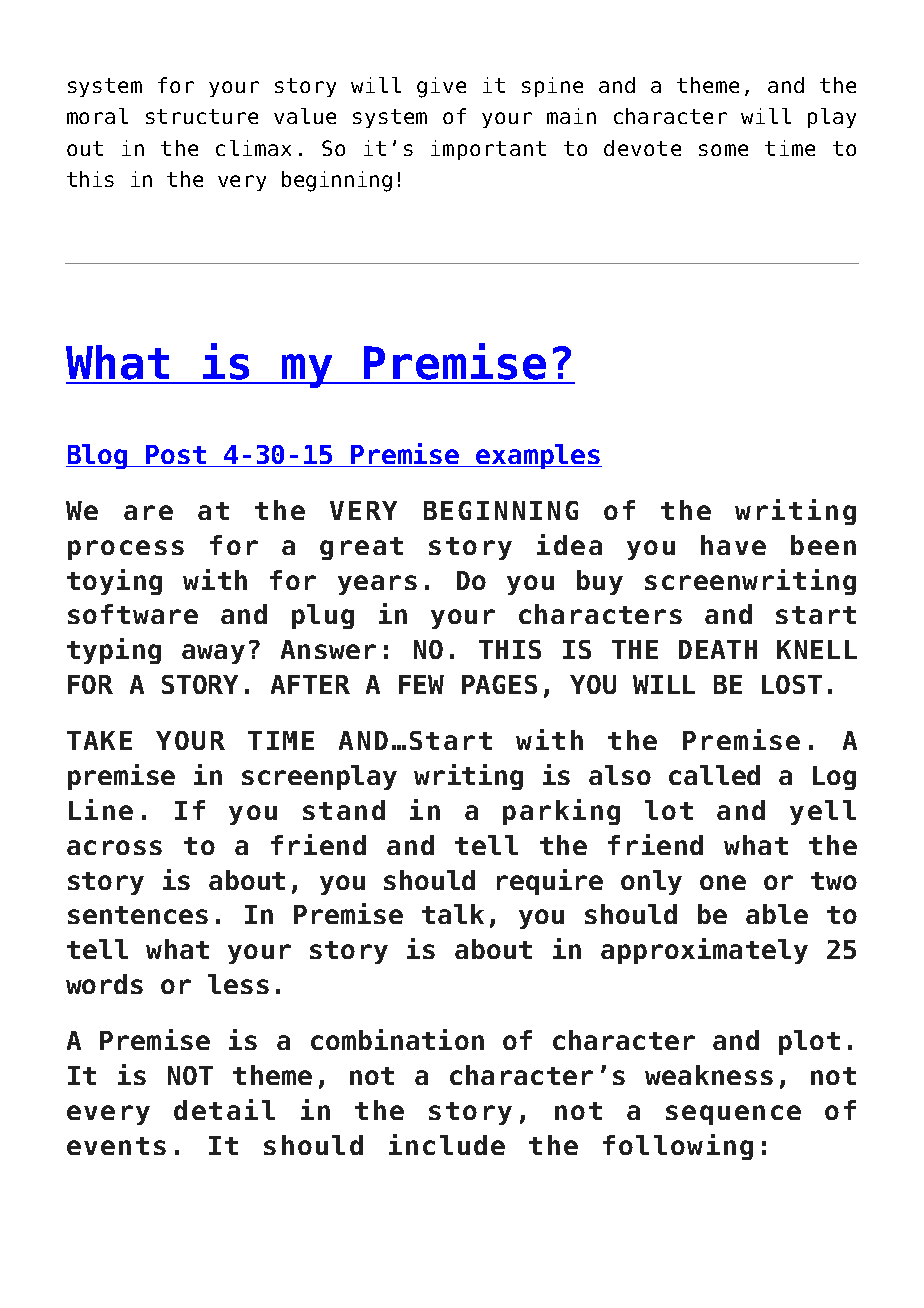 The width and height of the document is (924, 1308). What do you see at coordinates (733, 545) in the document?
I see `have` at bounding box center [733, 545].
